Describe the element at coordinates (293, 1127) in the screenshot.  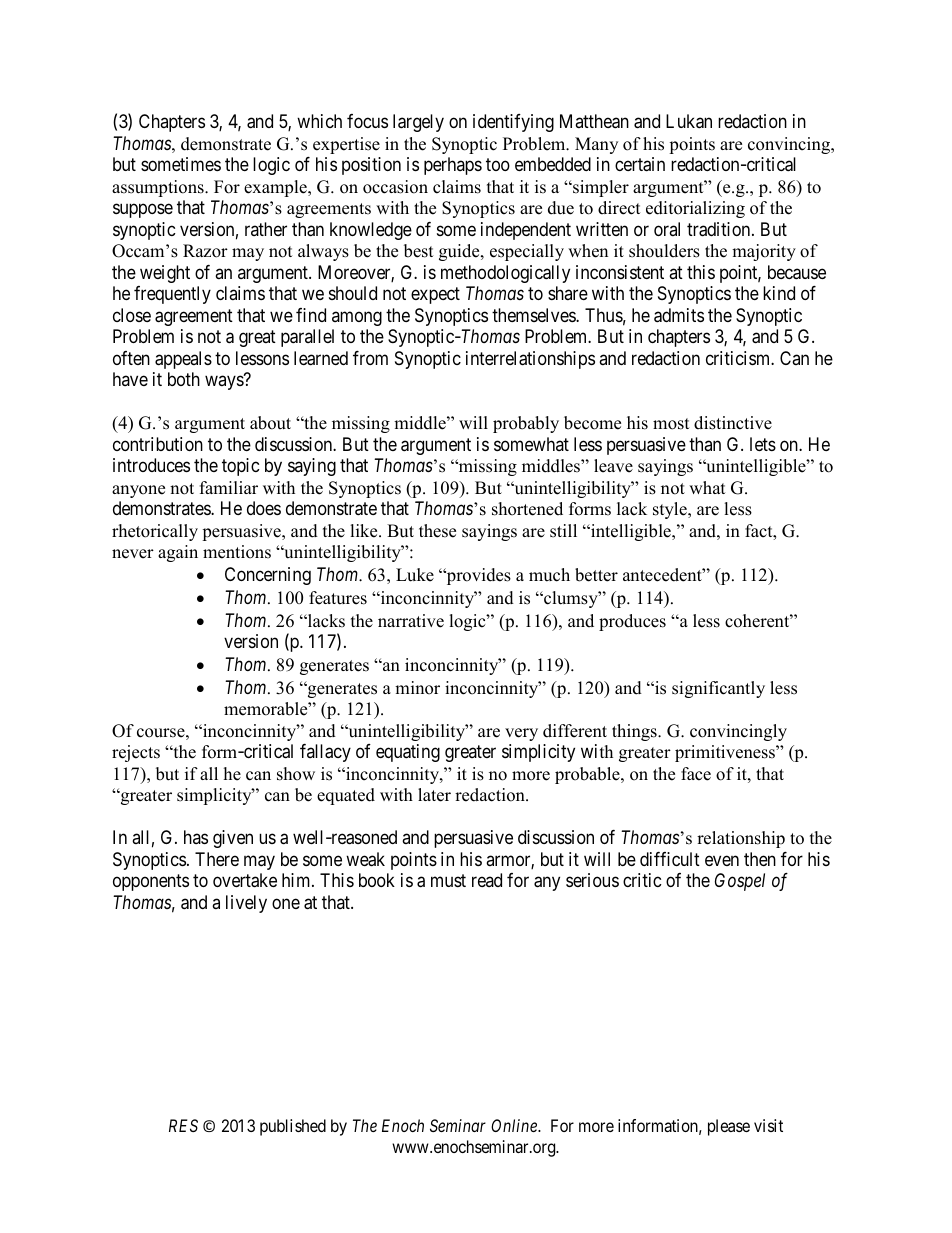
I see `published` at that location.
